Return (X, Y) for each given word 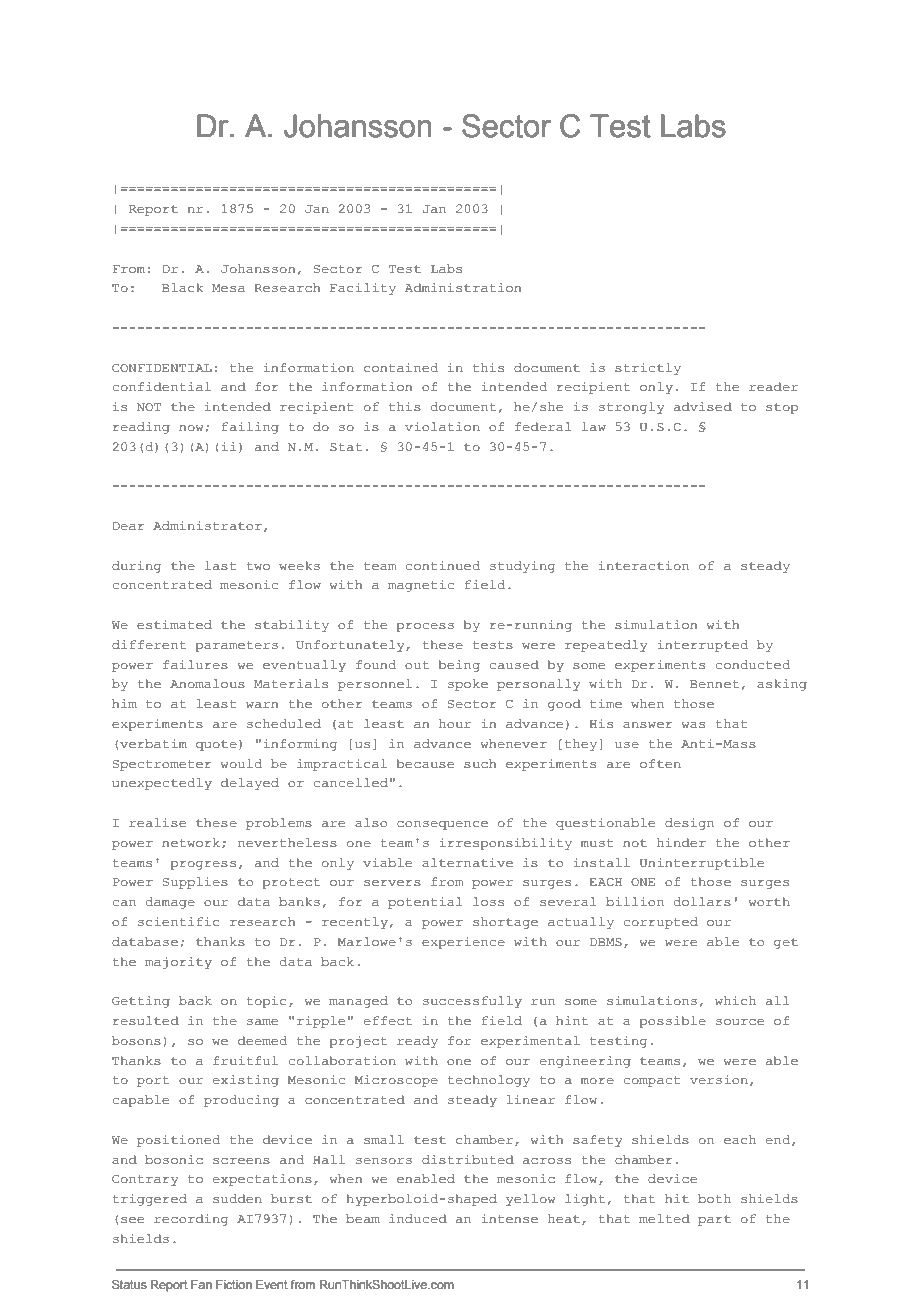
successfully (472, 1002)
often (660, 763)
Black (182, 287)
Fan (201, 1284)
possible (672, 1022)
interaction (644, 565)
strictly (648, 369)
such (480, 764)
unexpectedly (162, 784)
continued (442, 565)
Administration (463, 287)
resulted (146, 1021)
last (221, 566)
